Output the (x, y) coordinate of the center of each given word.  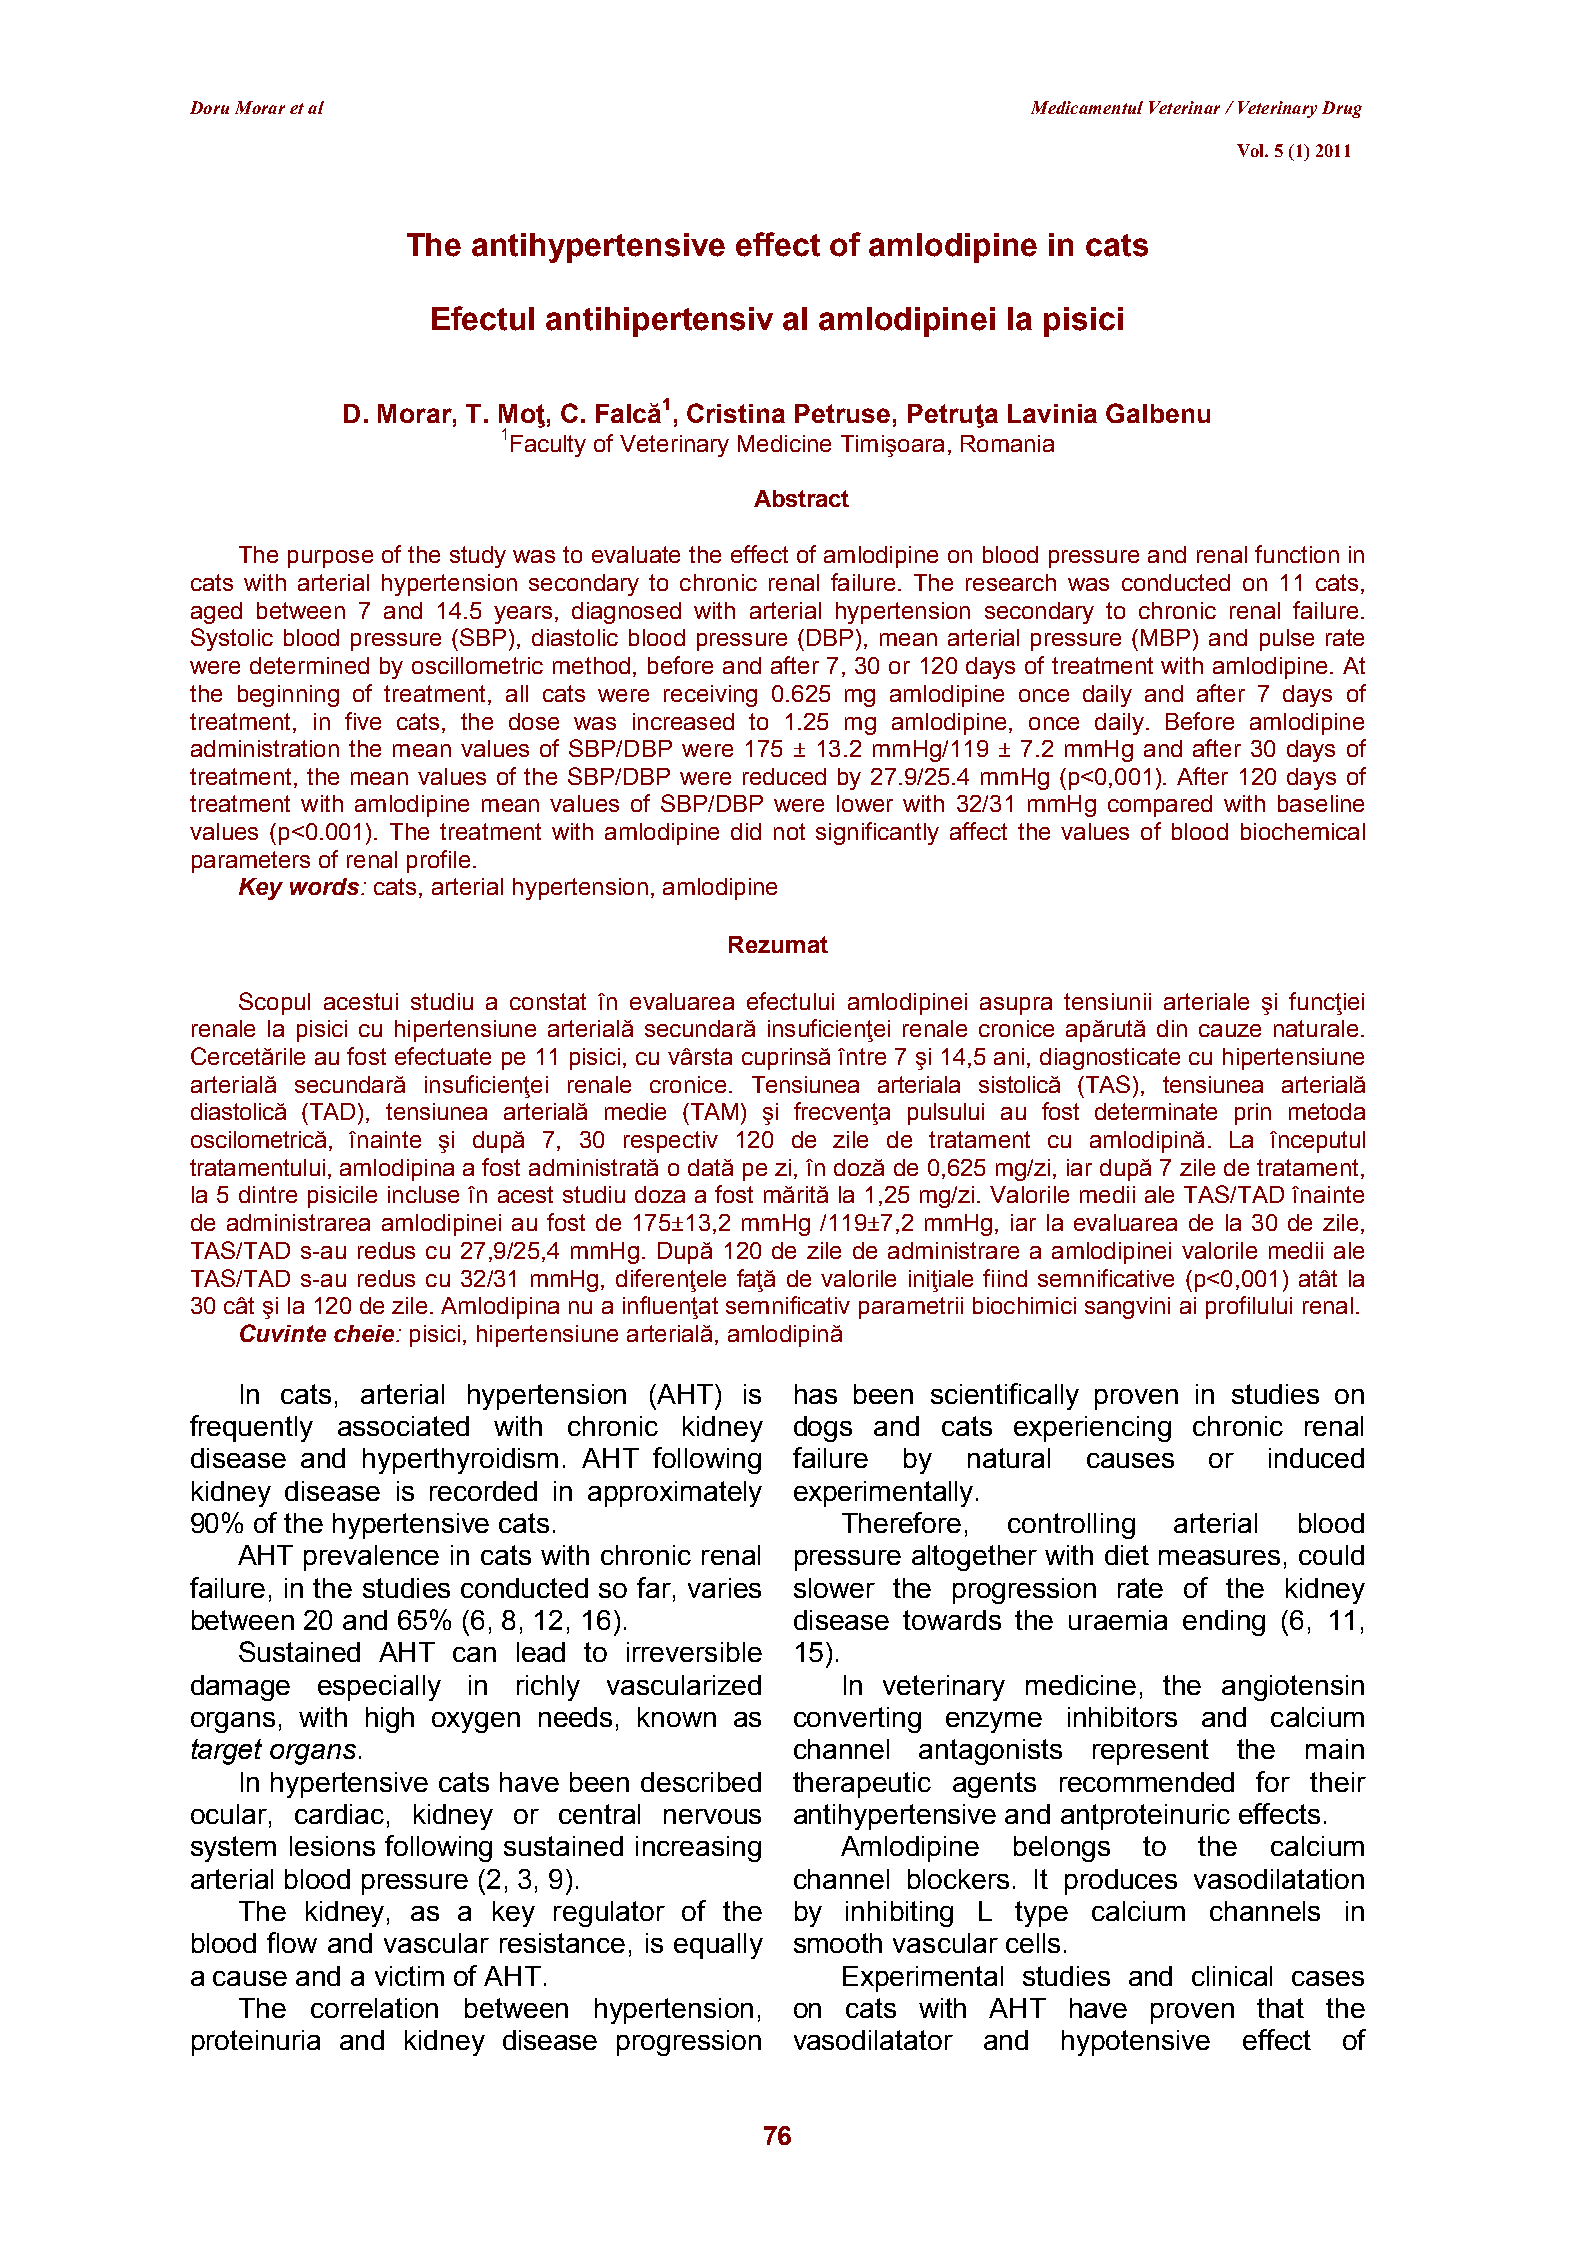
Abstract (801, 498)
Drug (1342, 109)
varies (724, 1588)
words (326, 886)
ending (1224, 1623)
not (789, 831)
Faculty (548, 446)
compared (1160, 806)
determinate (1156, 1111)
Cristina (736, 413)
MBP (1165, 637)
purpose (330, 559)
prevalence (371, 1558)
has (816, 1394)
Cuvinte (283, 1333)
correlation (374, 2008)
